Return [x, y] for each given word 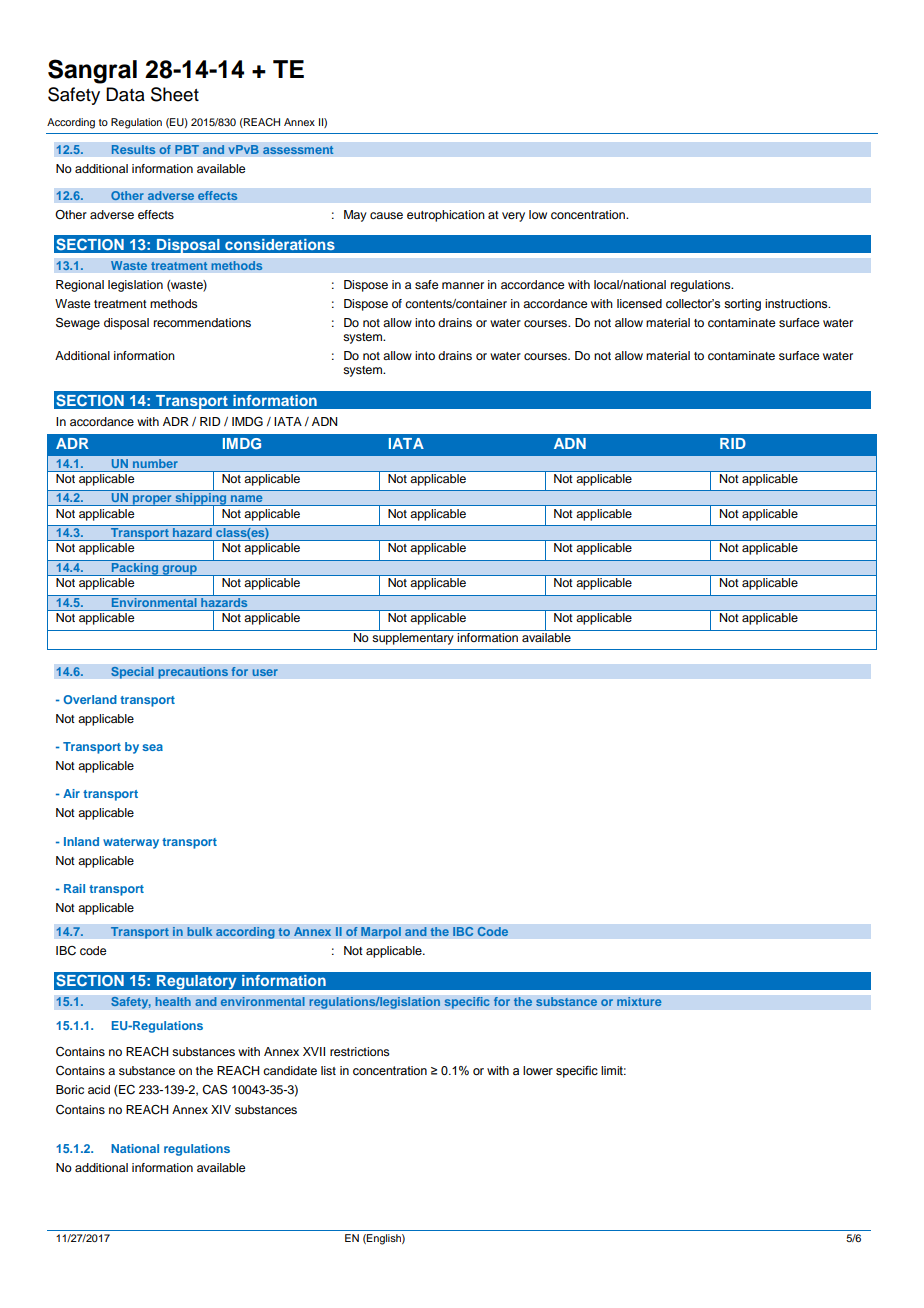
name [246, 498]
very [513, 217]
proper [152, 500]
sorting [742, 305]
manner [463, 285]
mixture [639, 1002]
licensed [639, 303]
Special [132, 672]
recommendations [202, 322]
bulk [200, 932]
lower [538, 1070]
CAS [214, 1089]
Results [133, 150]
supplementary [413, 637]
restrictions [360, 1051]
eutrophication [446, 216]
